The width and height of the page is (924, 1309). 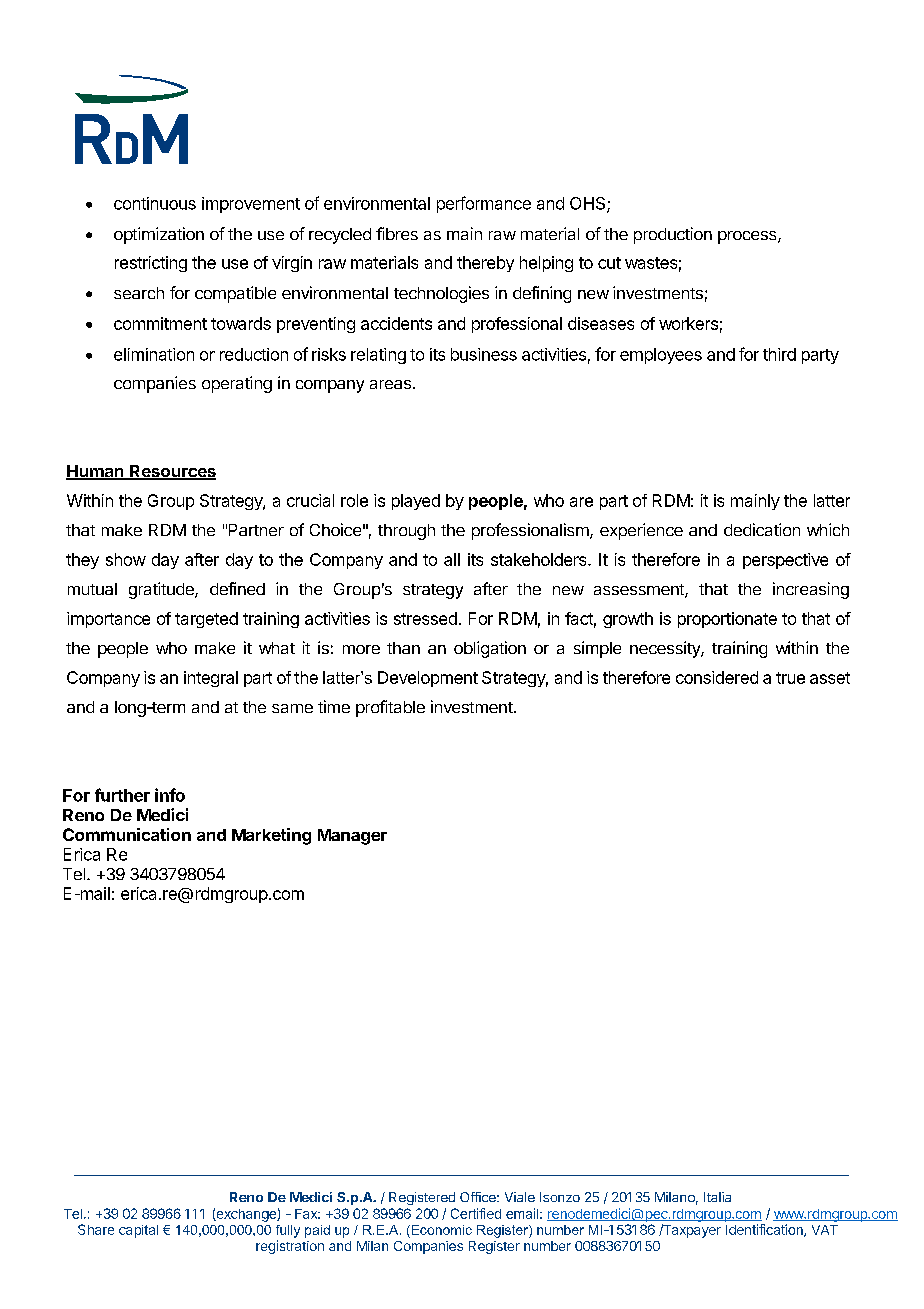 What do you see at coordinates (717, 677) in the page?
I see `considered` at bounding box center [717, 677].
